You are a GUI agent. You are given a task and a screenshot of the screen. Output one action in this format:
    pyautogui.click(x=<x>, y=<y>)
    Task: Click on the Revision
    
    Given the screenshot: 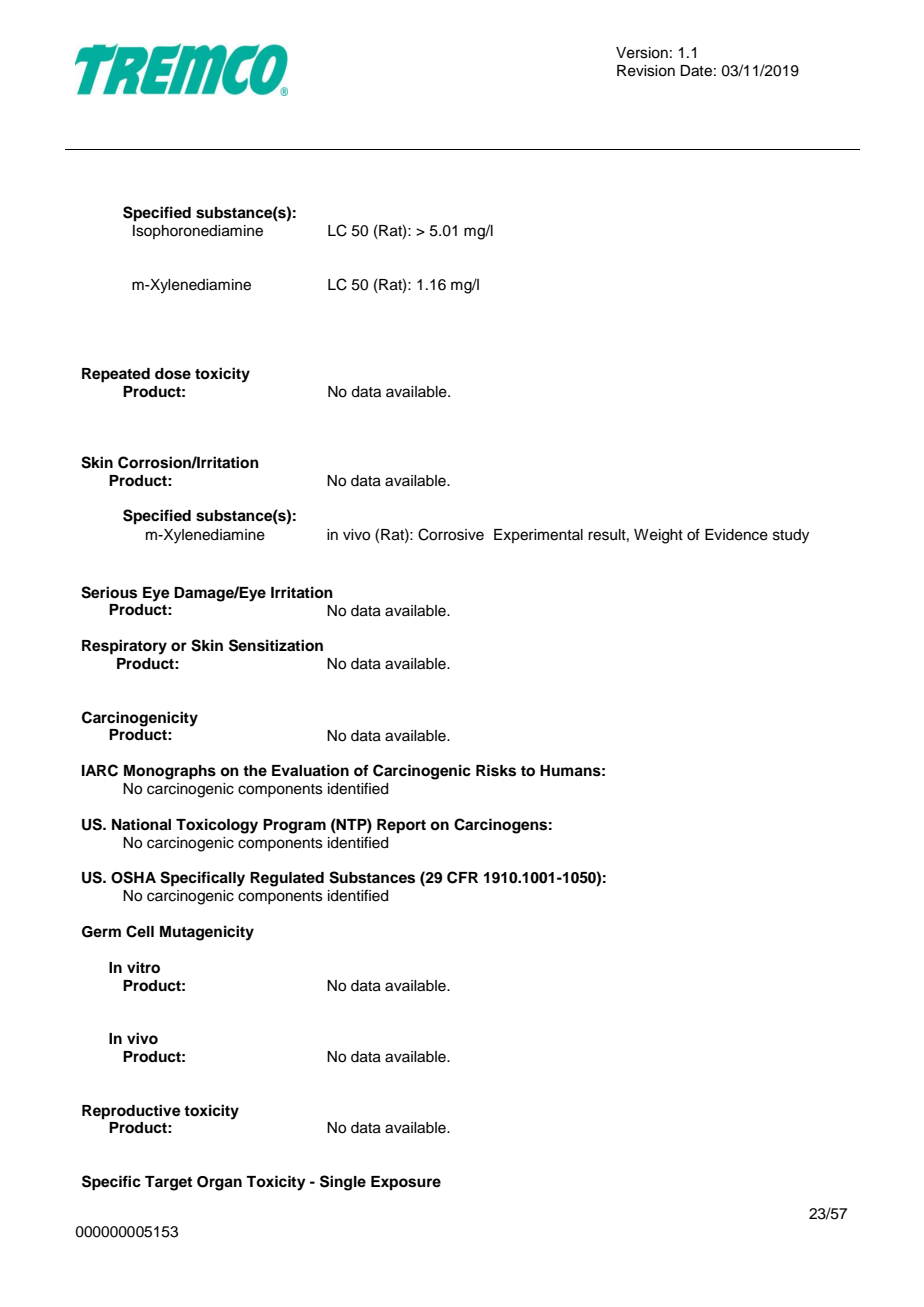 What is the action you would take?
    pyautogui.click(x=646, y=71)
